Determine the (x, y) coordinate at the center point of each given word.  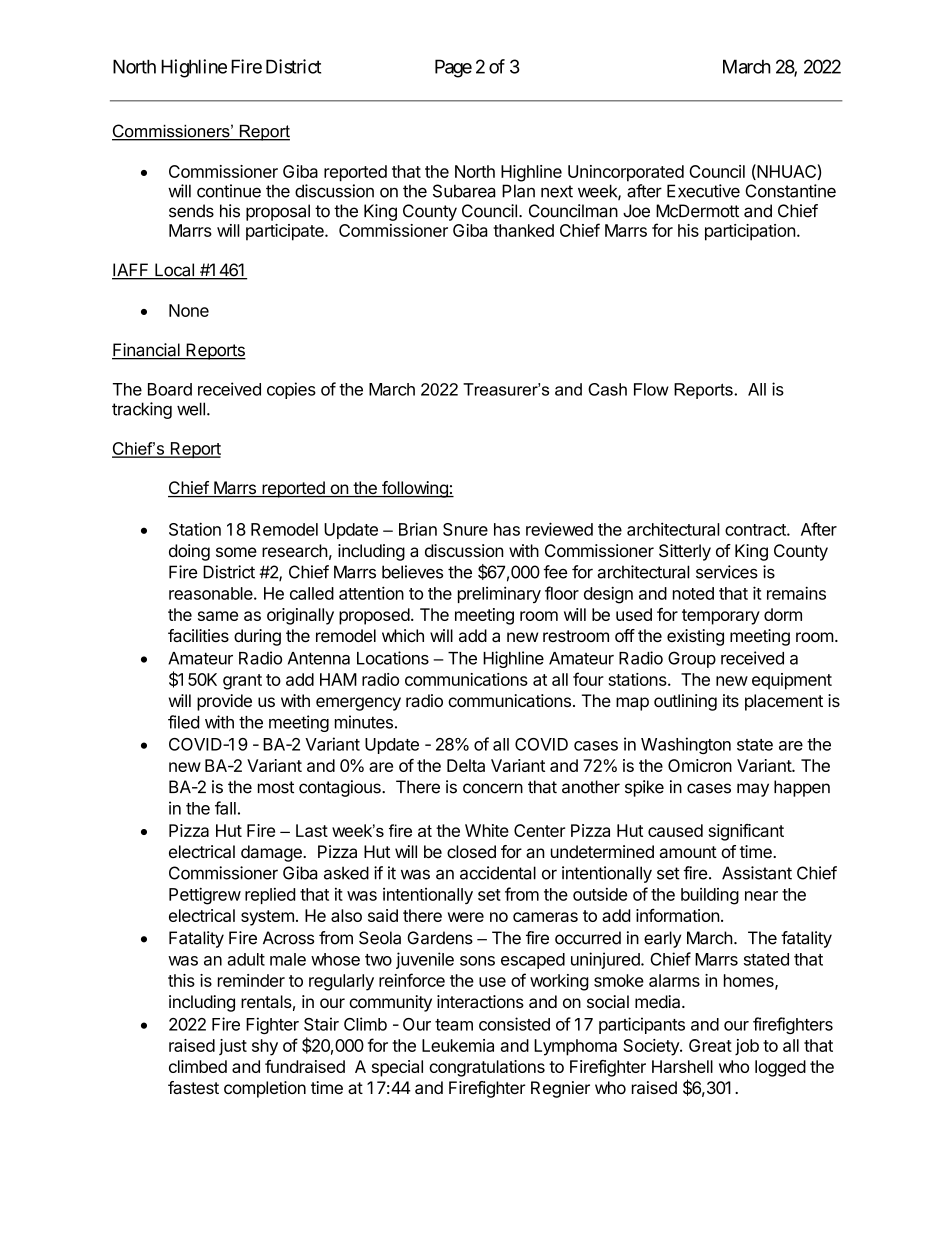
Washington (686, 745)
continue (229, 191)
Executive (703, 191)
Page (453, 68)
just (233, 1047)
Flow (651, 389)
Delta (466, 765)
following (415, 489)
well (191, 409)
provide (224, 702)
